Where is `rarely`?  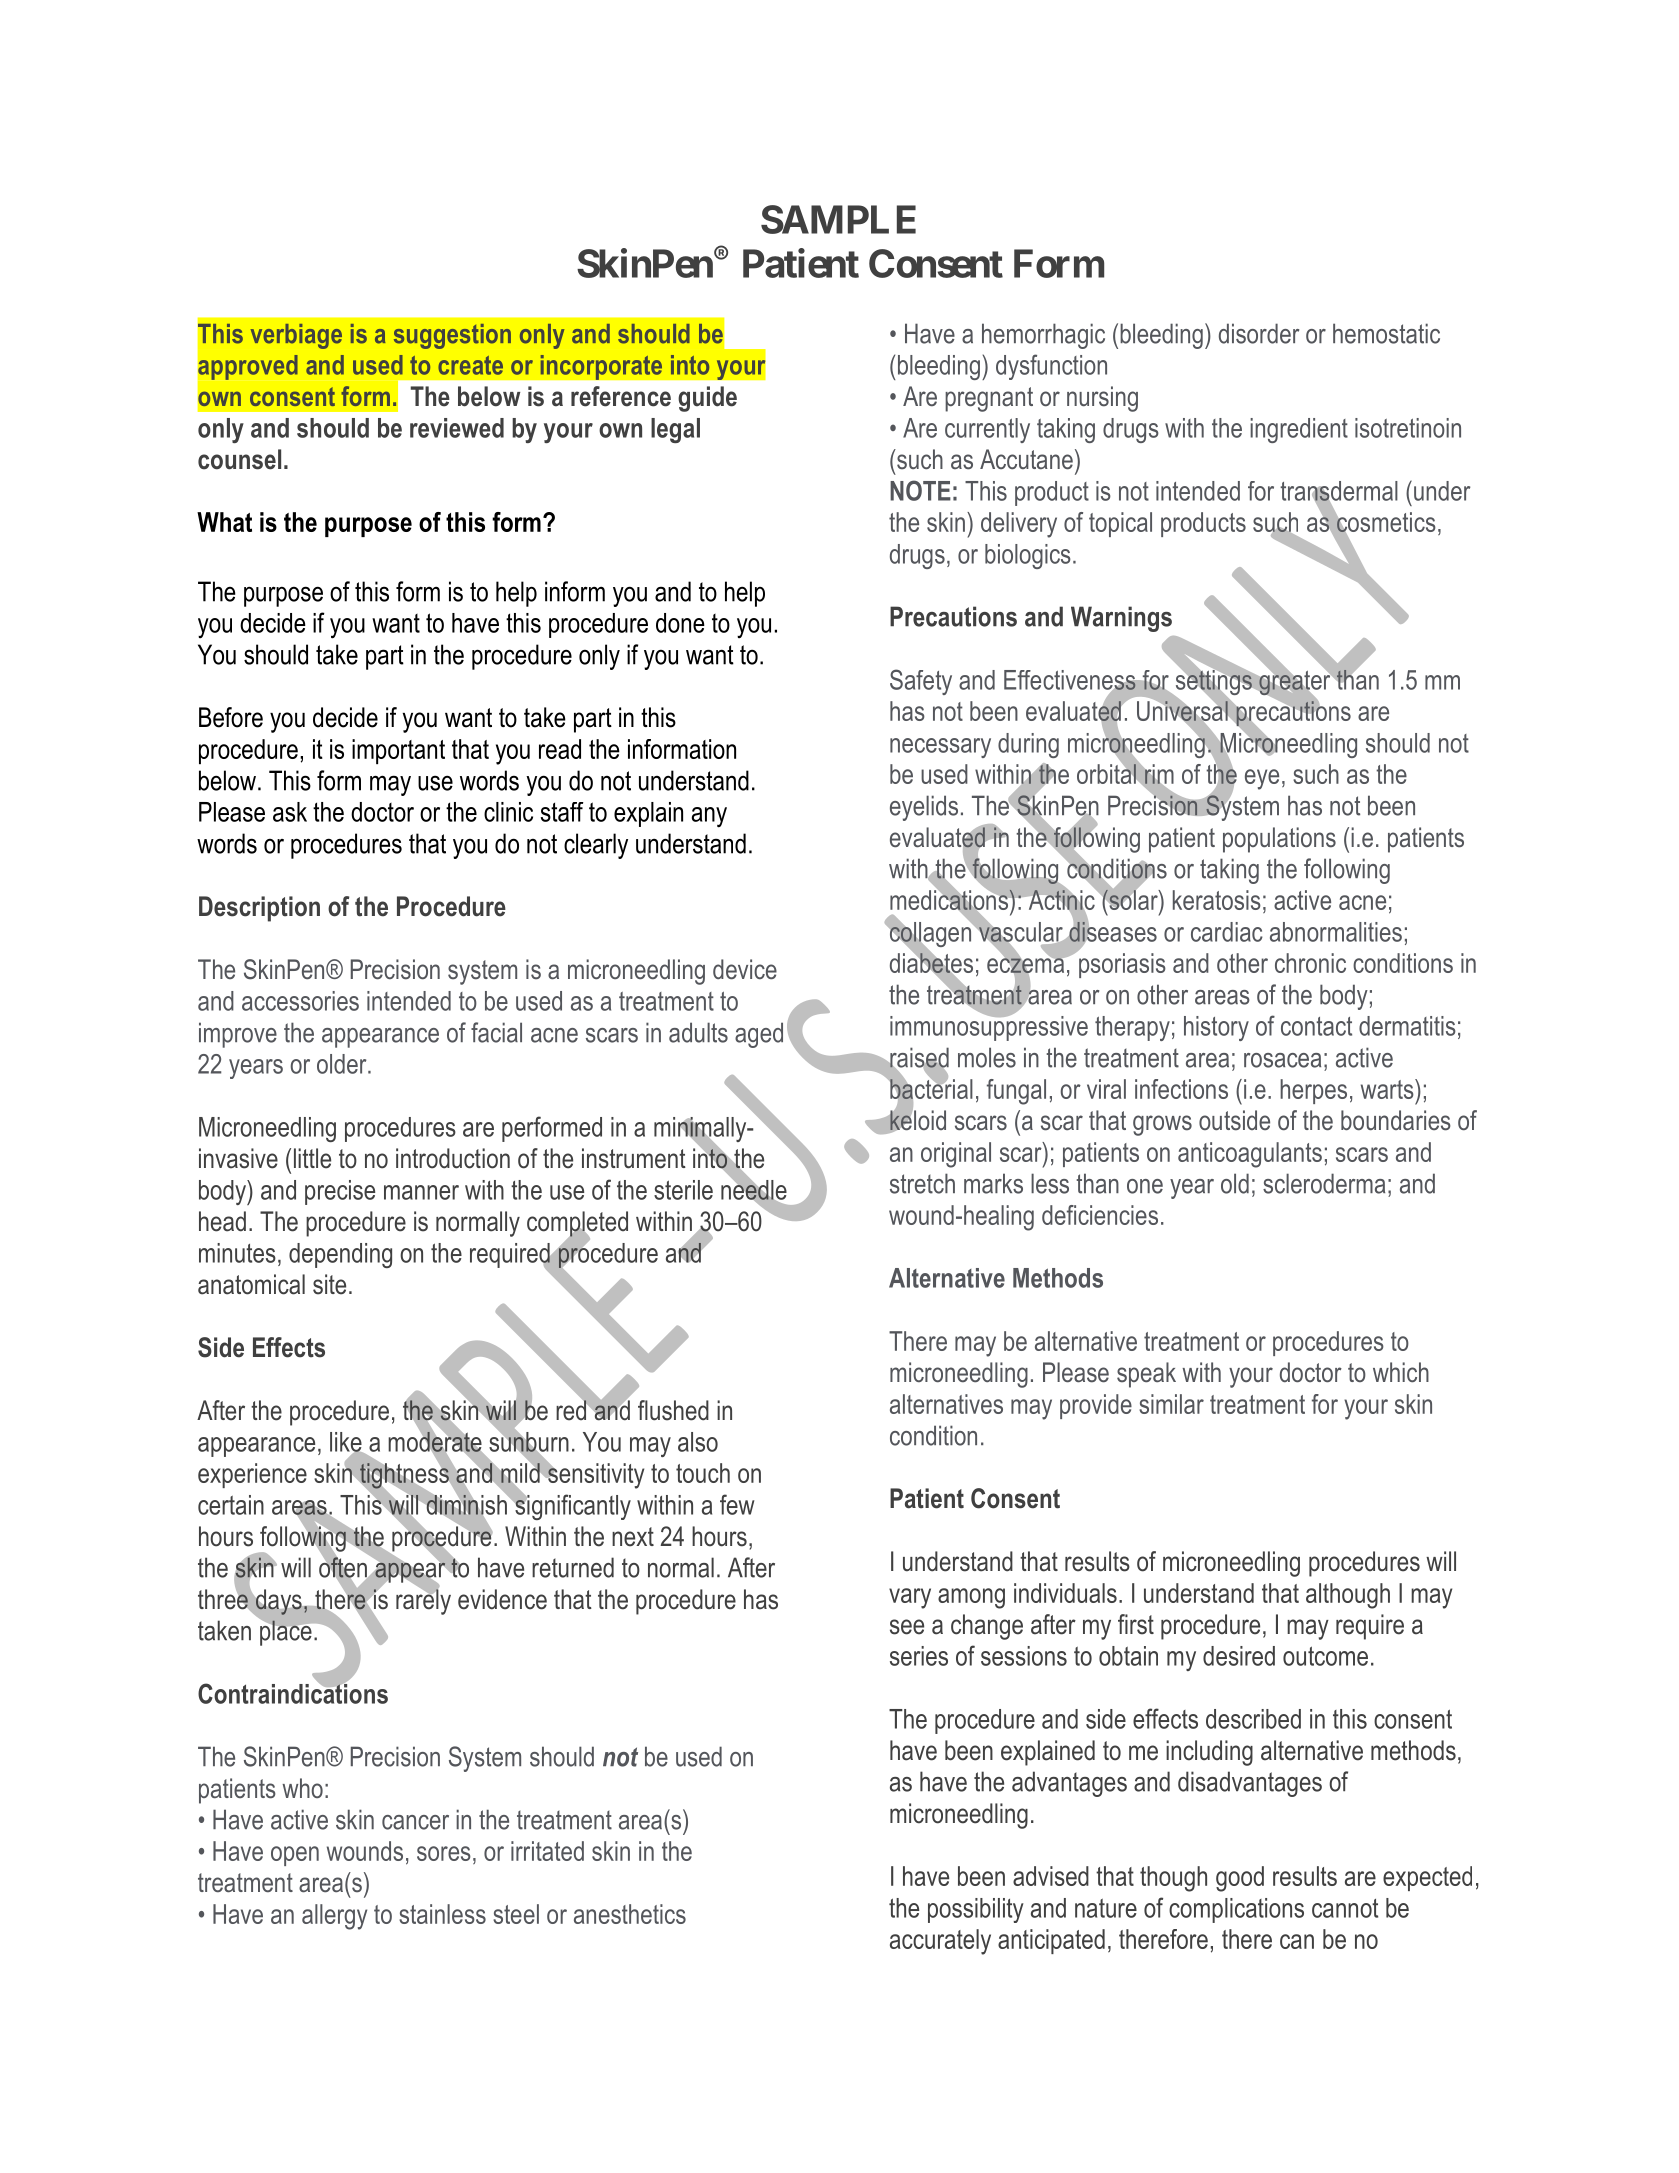
rarely is located at coordinates (423, 1601).
